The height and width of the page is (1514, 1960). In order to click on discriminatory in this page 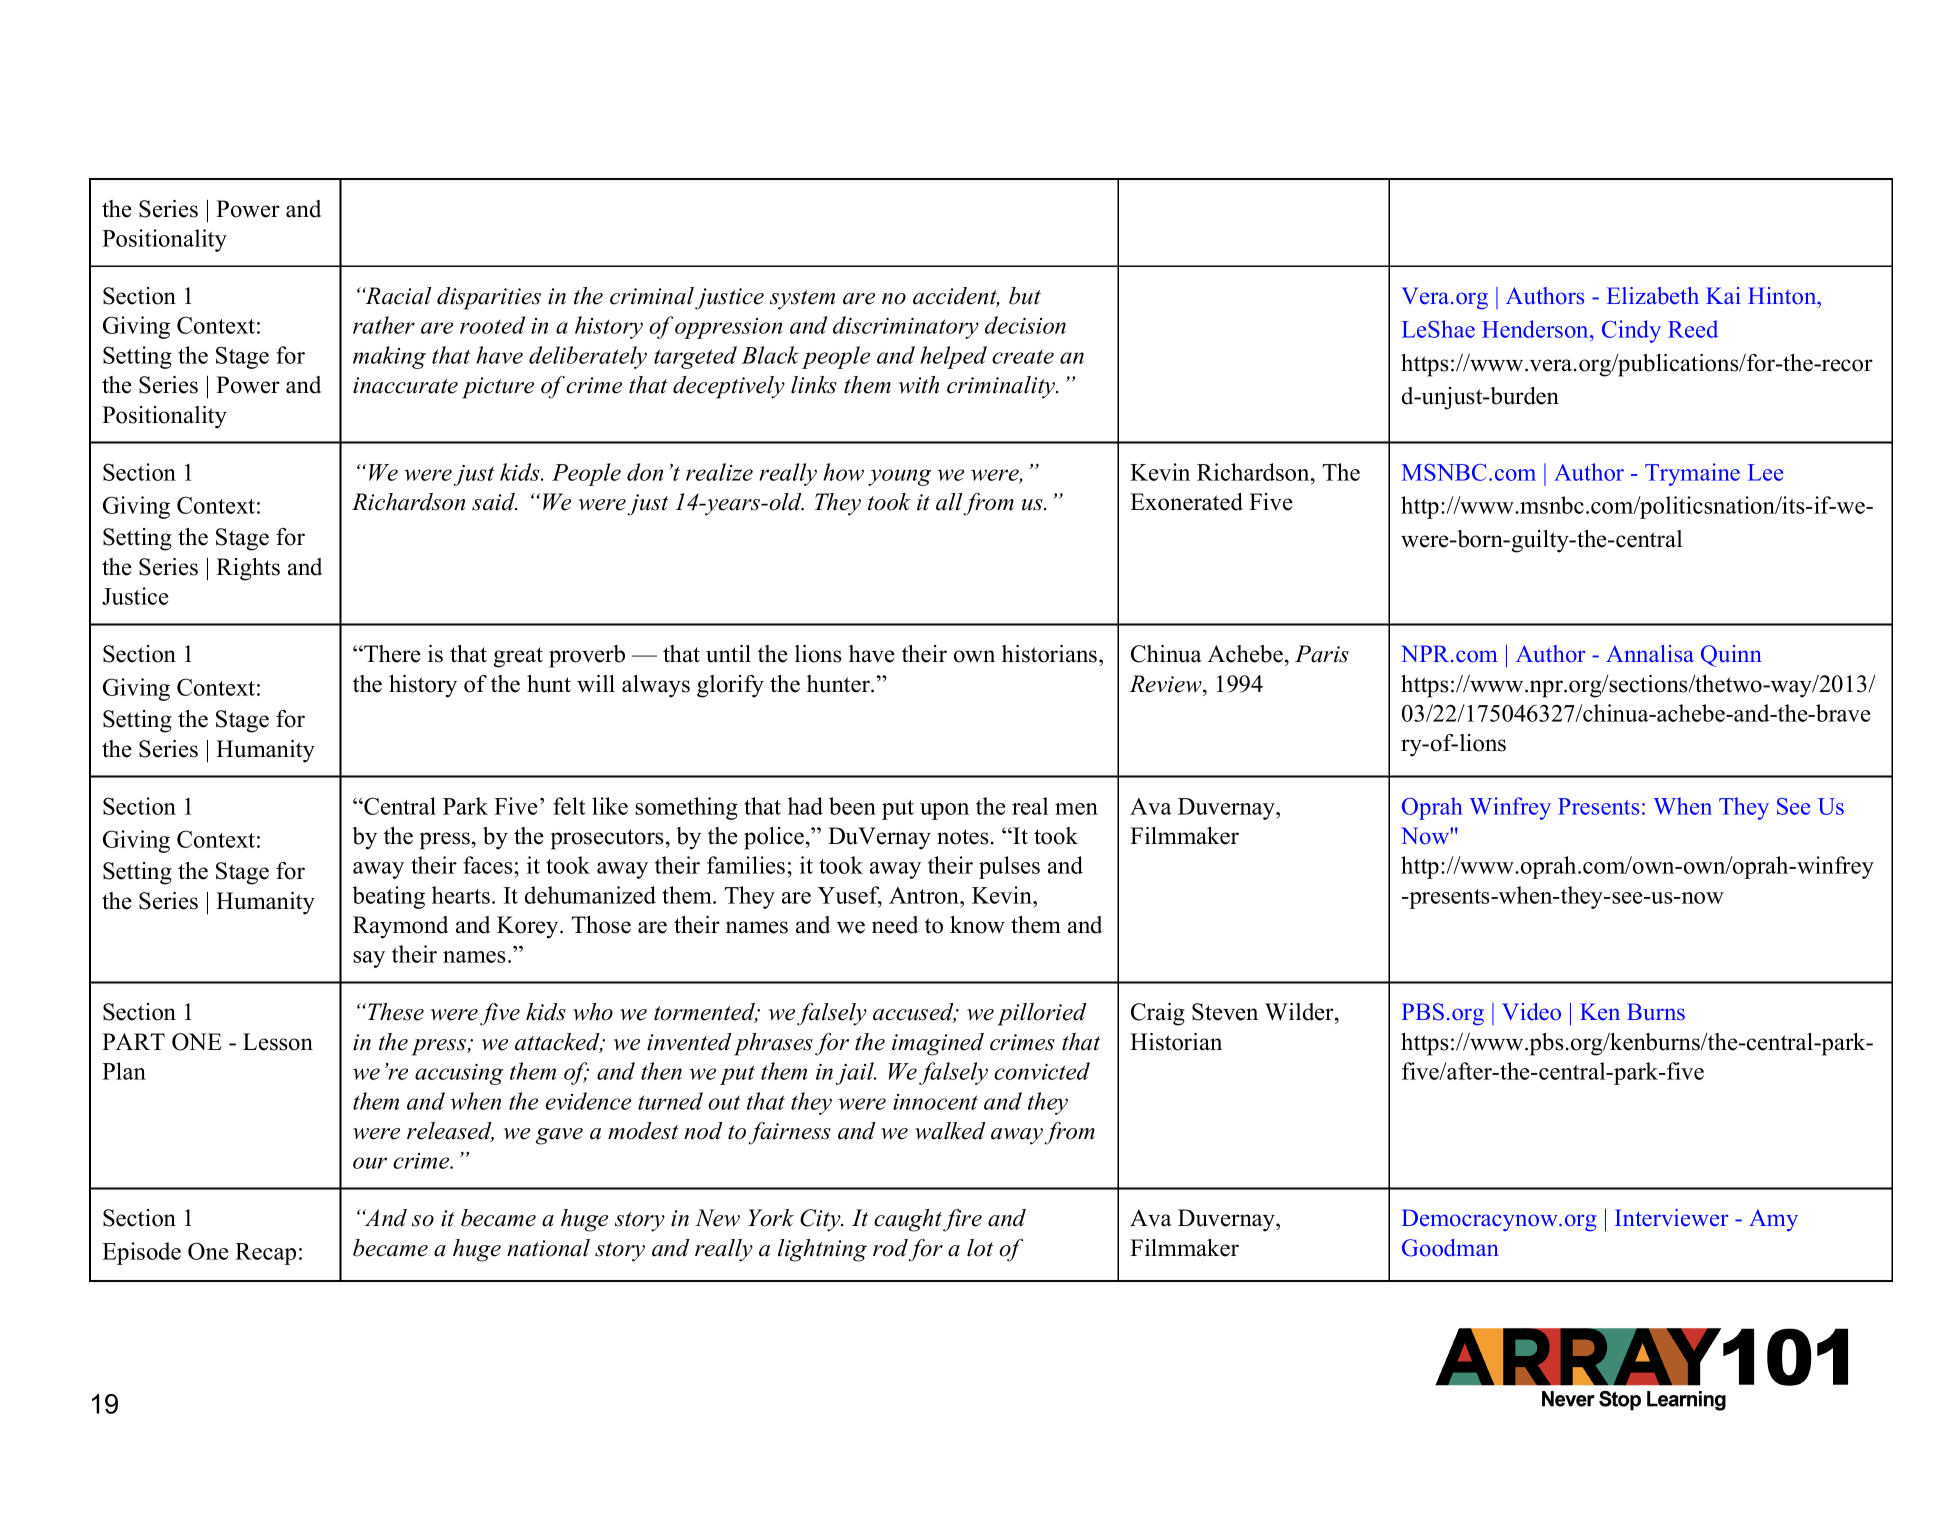, I will do `click(906, 327)`.
